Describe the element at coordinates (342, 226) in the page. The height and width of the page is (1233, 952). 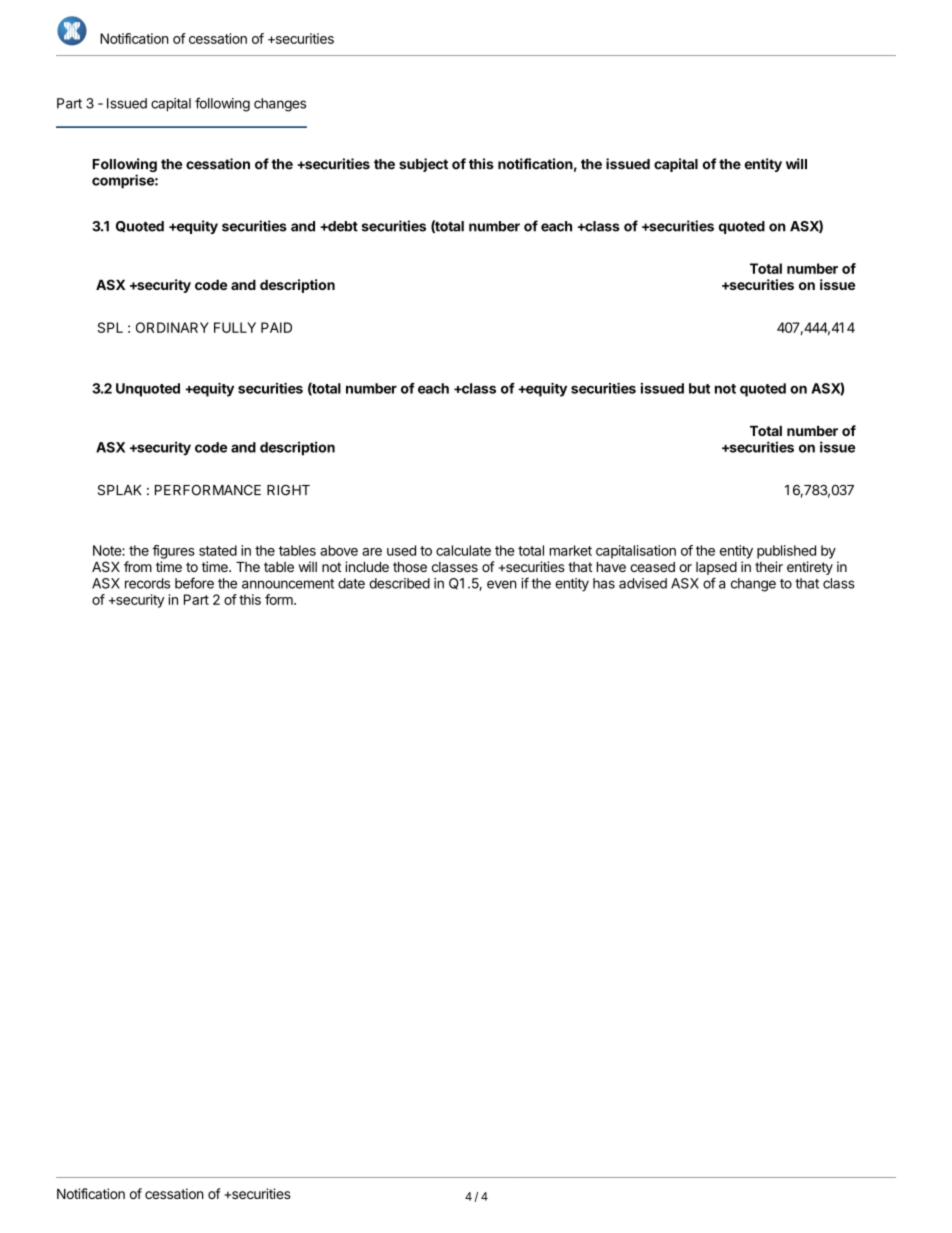
I see `debt` at that location.
